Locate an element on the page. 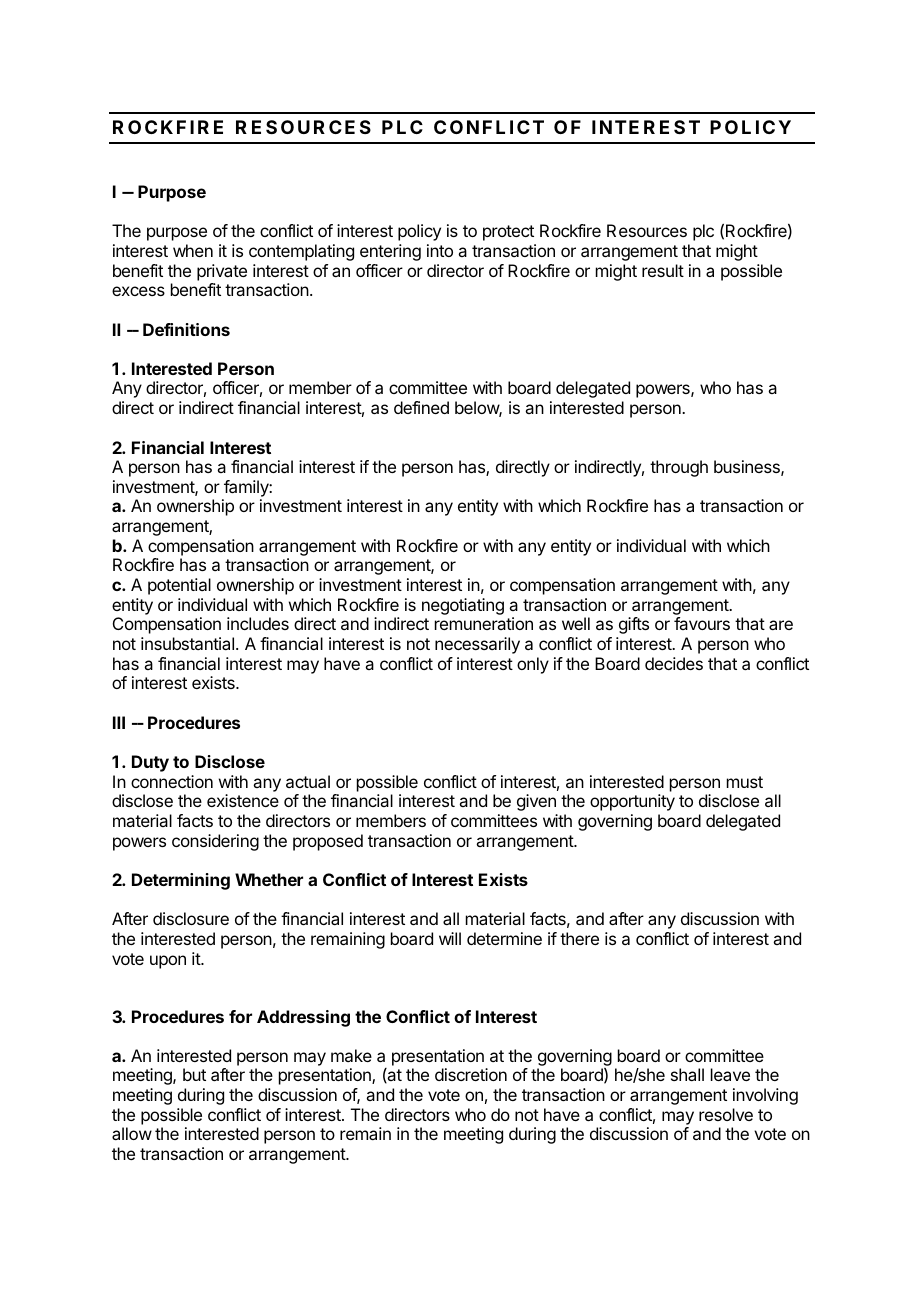 This image has width=924, height=1308. into is located at coordinates (440, 250).
